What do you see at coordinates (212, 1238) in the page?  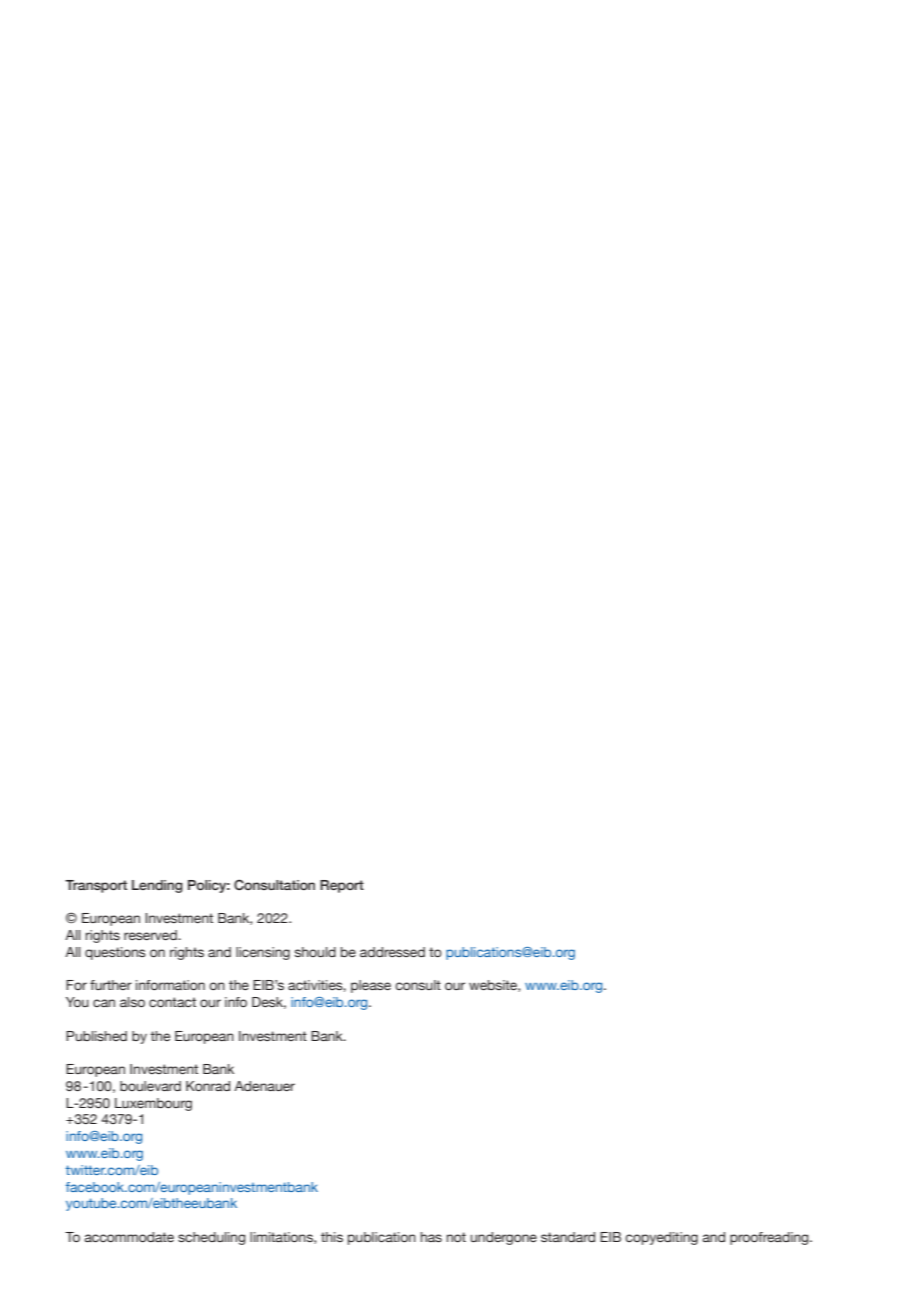 I see `scheduling` at bounding box center [212, 1238].
